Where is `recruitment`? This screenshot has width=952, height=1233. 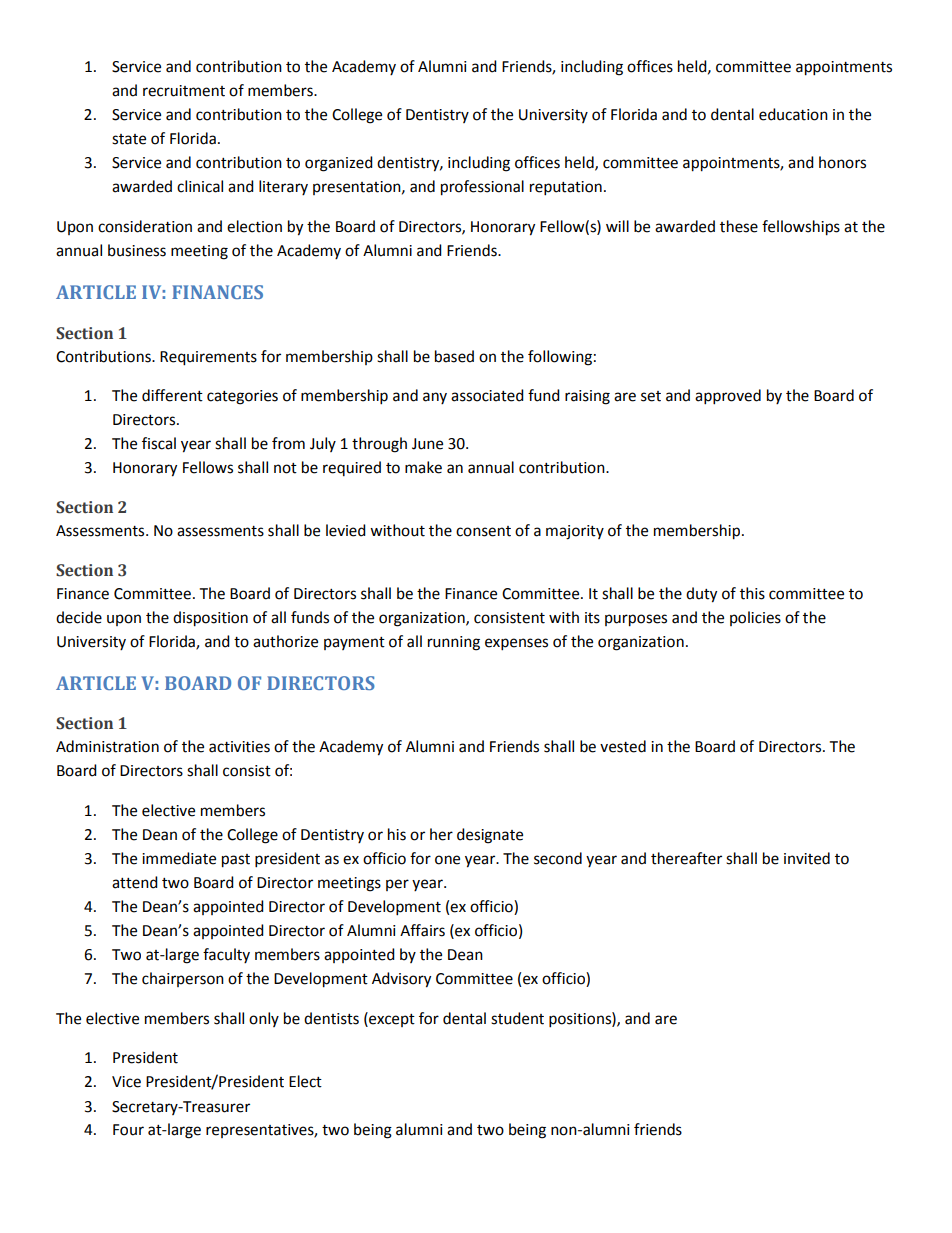 recruitment is located at coordinates (184, 91).
